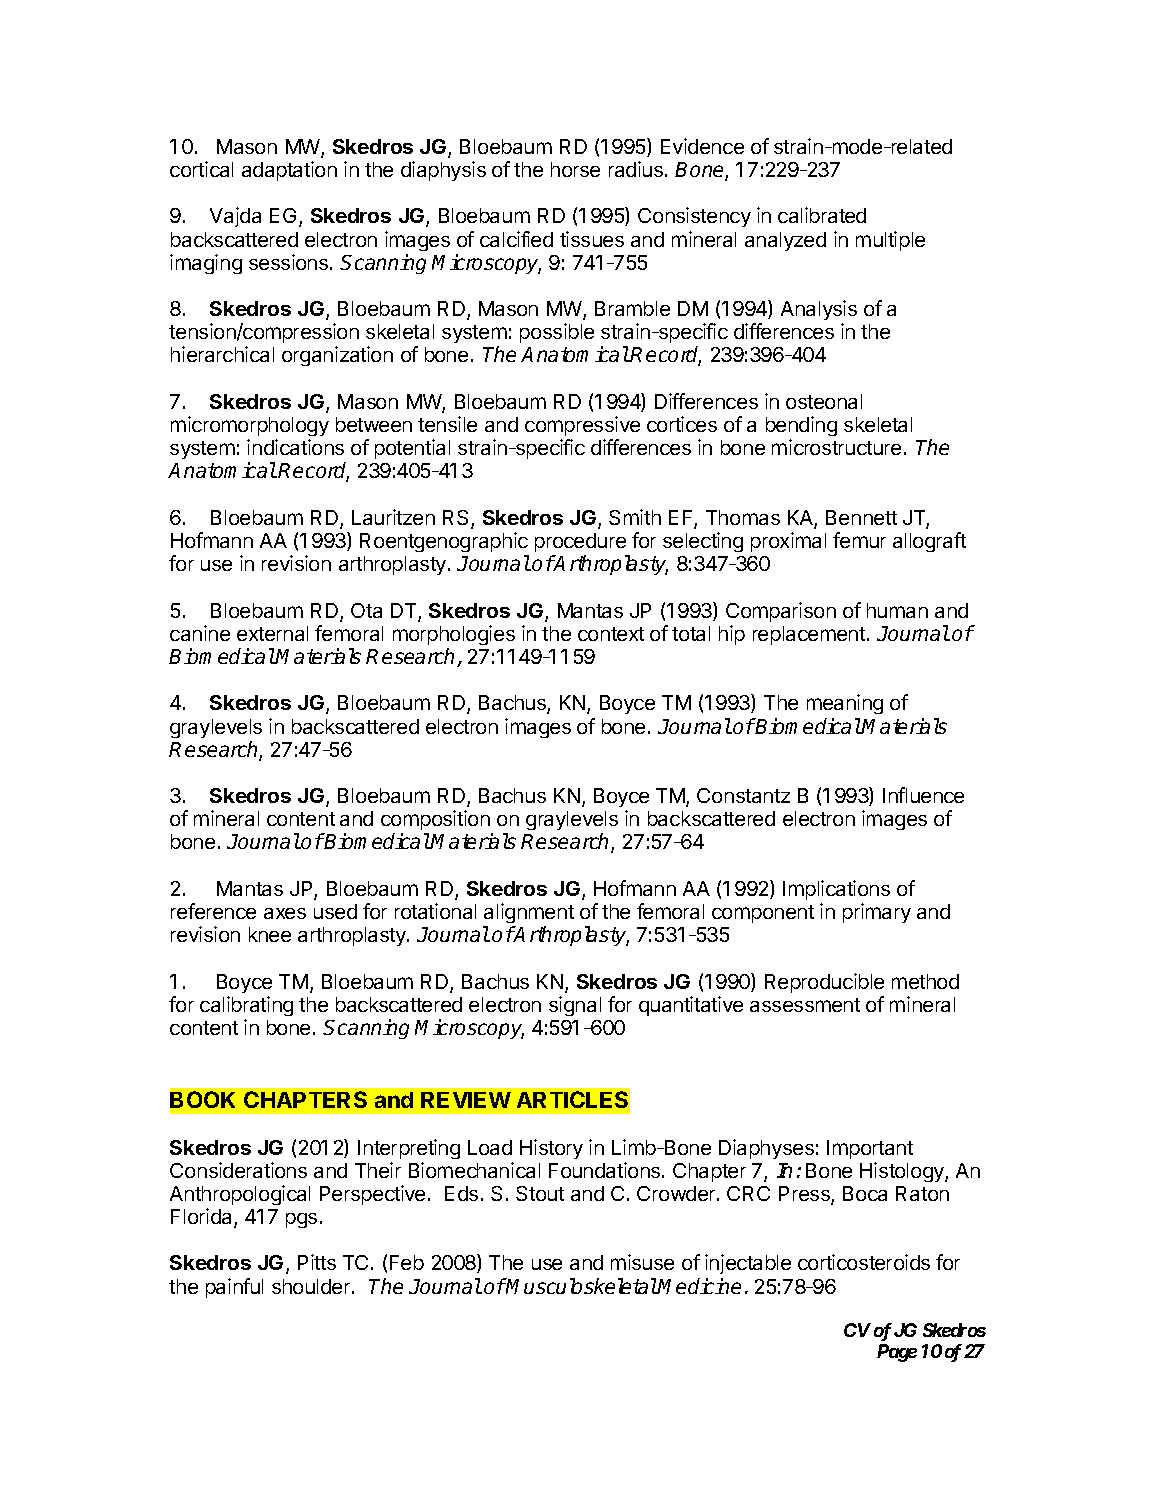 This screenshot has width=1153, height=1493. I want to click on indications, so click(295, 447).
